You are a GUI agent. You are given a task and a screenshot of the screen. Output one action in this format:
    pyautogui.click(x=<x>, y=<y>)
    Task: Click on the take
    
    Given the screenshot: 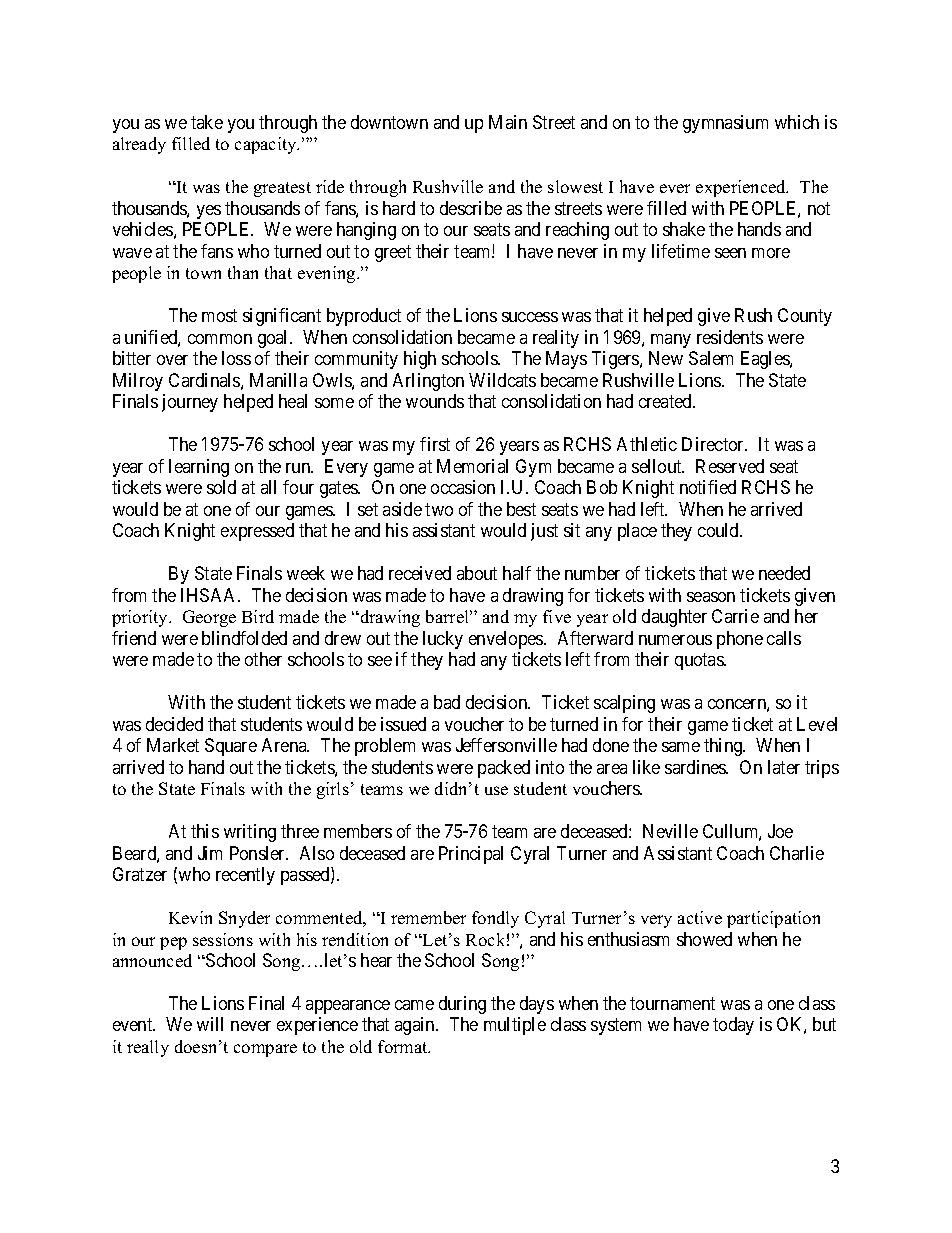 What is the action you would take?
    pyautogui.click(x=207, y=122)
